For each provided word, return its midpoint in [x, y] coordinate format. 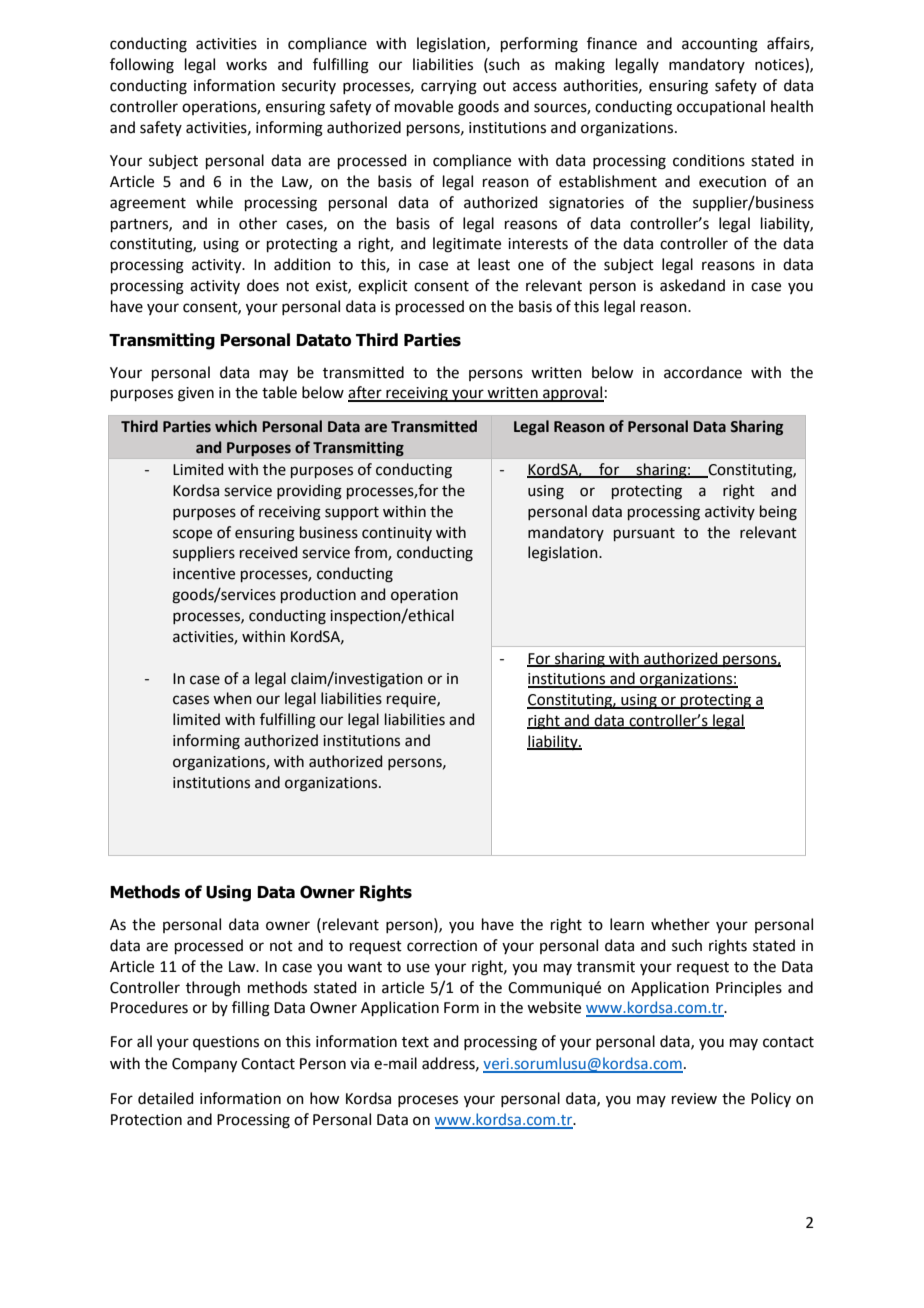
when [232, 698]
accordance [703, 372]
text [415, 1042]
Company [204, 1065]
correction [442, 946]
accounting [720, 45]
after [366, 393]
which [236, 426]
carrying [449, 87]
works [246, 64]
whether [680, 924]
